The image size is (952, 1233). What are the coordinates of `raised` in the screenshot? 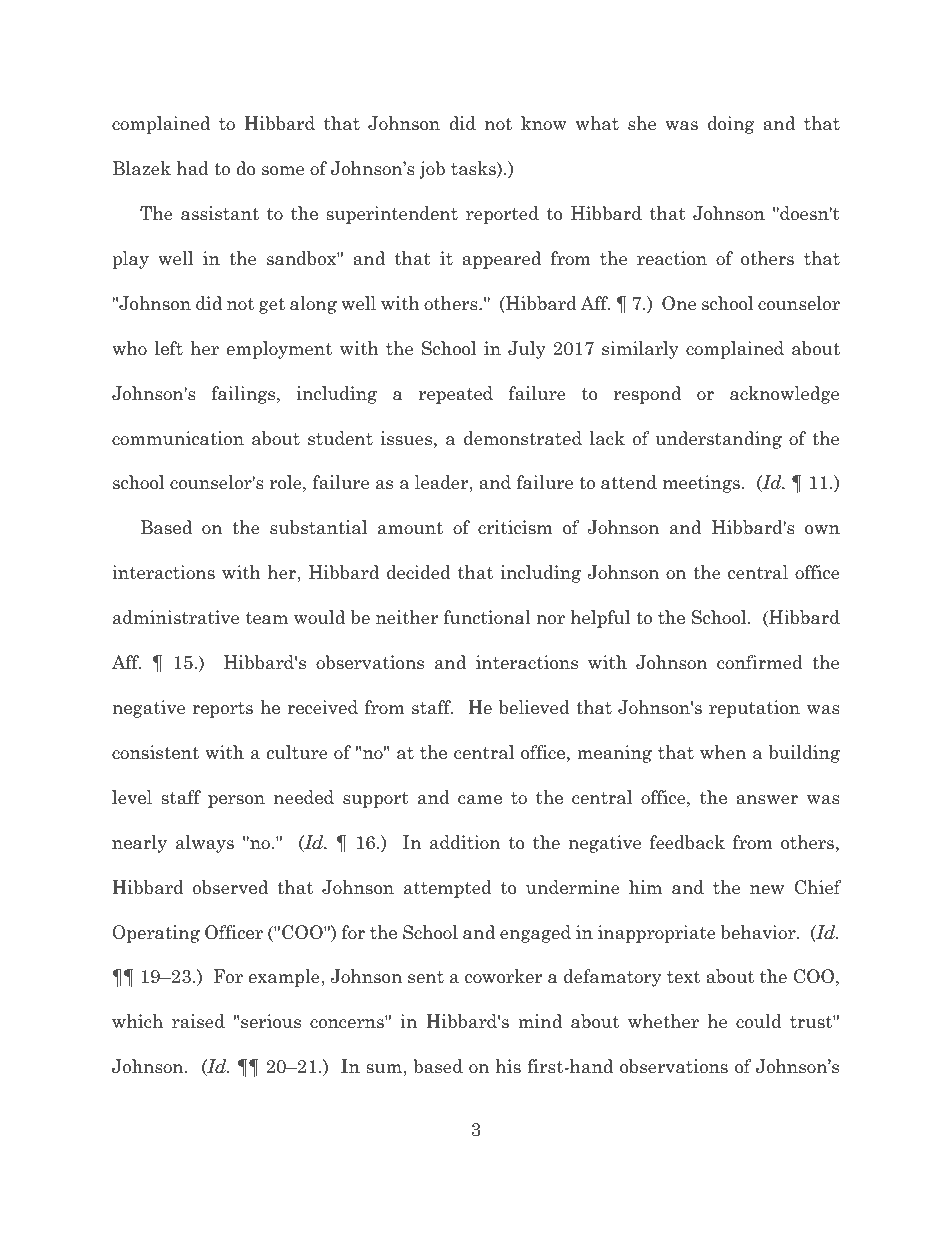 It's located at (198, 1021).
